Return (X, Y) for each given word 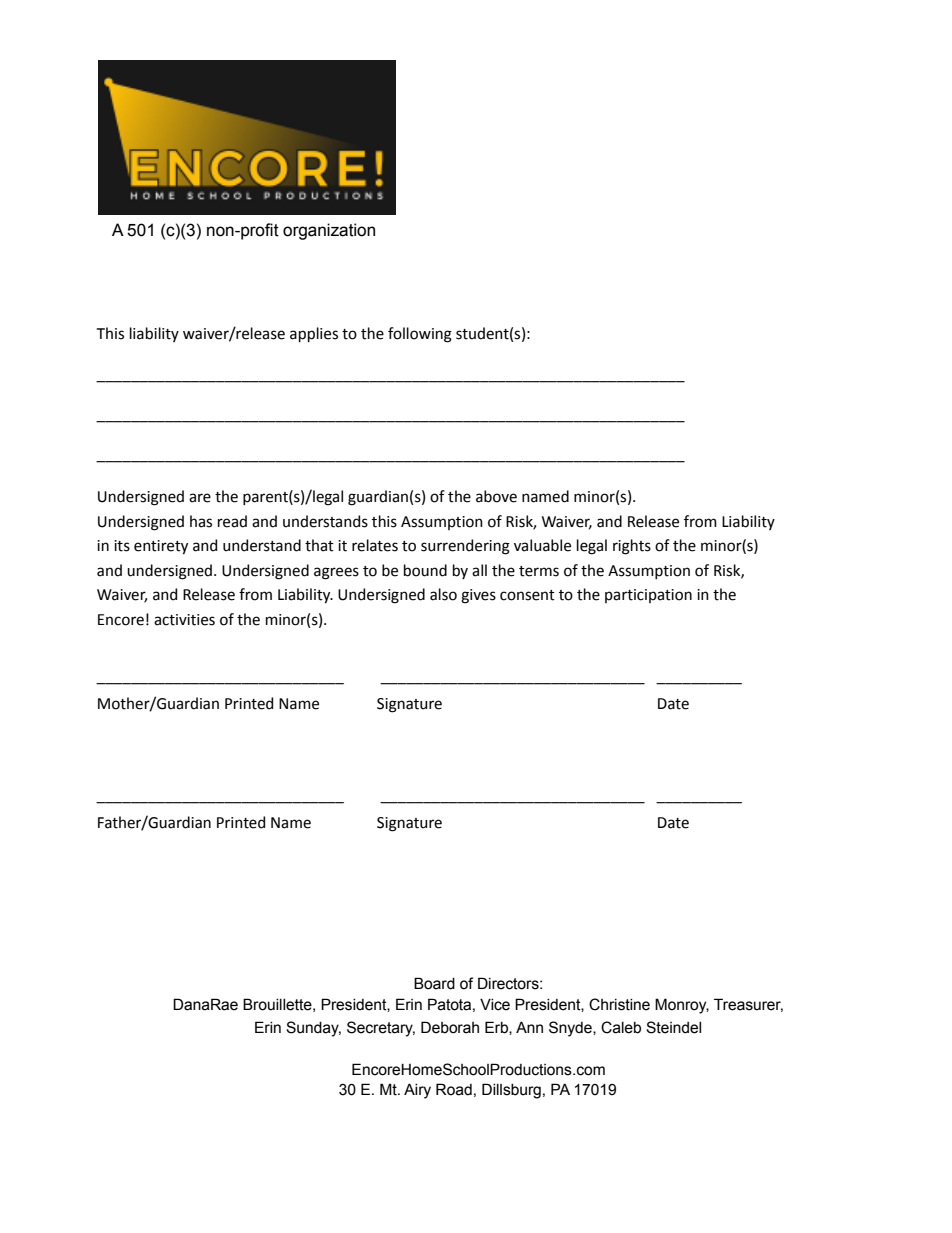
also (443, 594)
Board (434, 983)
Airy (417, 1091)
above (496, 496)
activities (184, 620)
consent (527, 595)
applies (314, 334)
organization (329, 231)
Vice (495, 1005)
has (201, 521)
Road (454, 1089)
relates (375, 545)
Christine (619, 1004)
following (420, 335)
